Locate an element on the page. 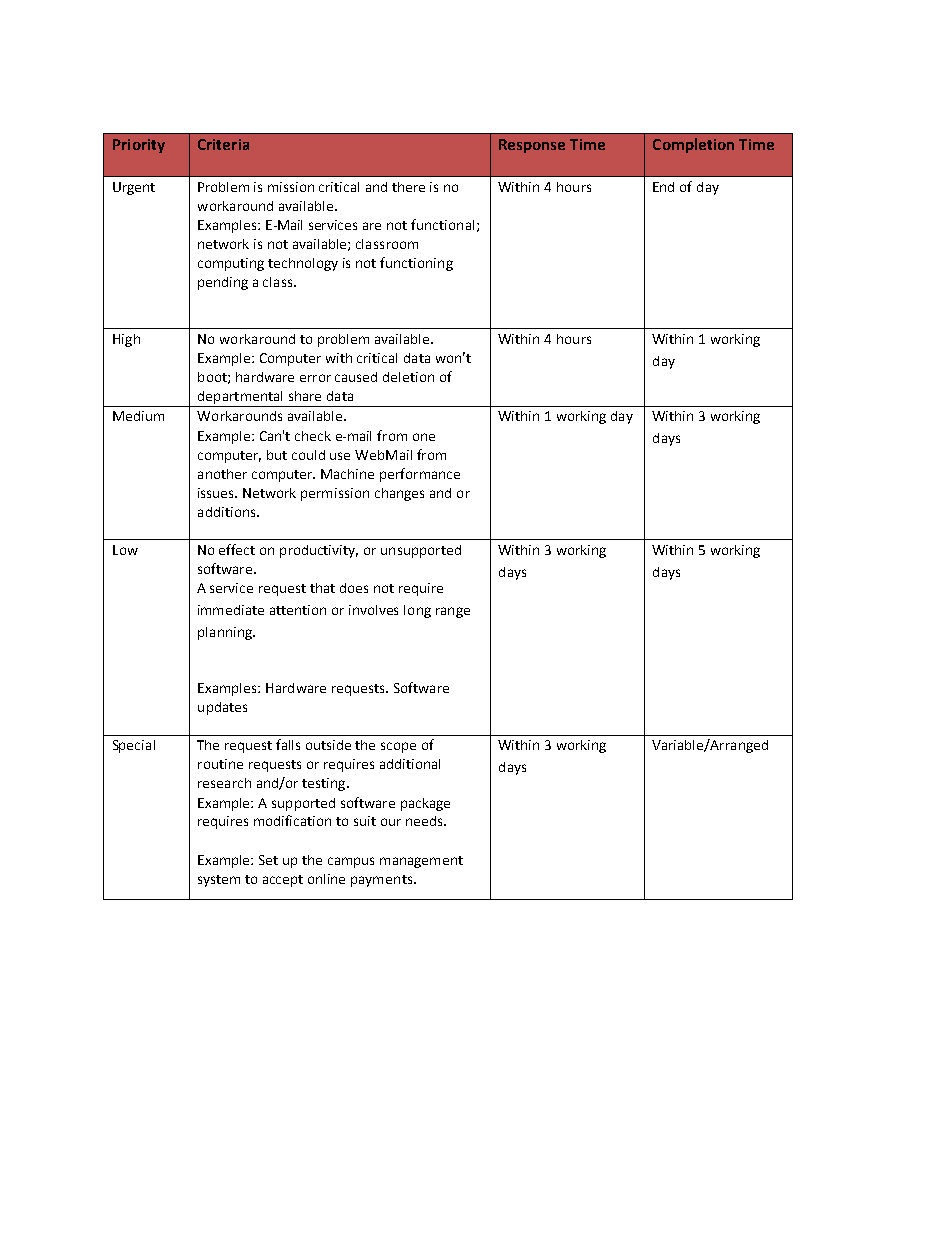 The image size is (952, 1233). system is located at coordinates (219, 881).
